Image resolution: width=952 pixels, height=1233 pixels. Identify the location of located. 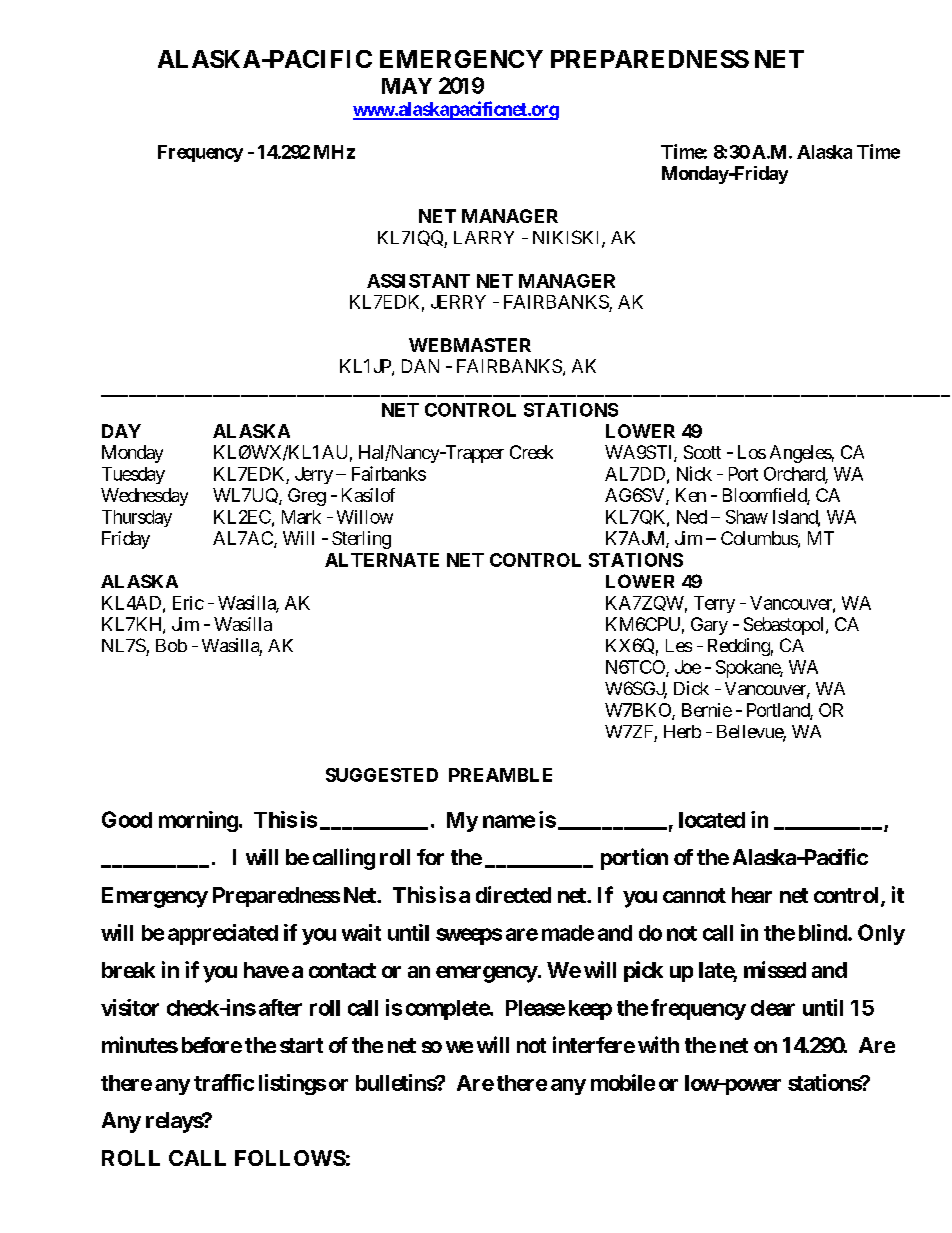
(712, 820).
